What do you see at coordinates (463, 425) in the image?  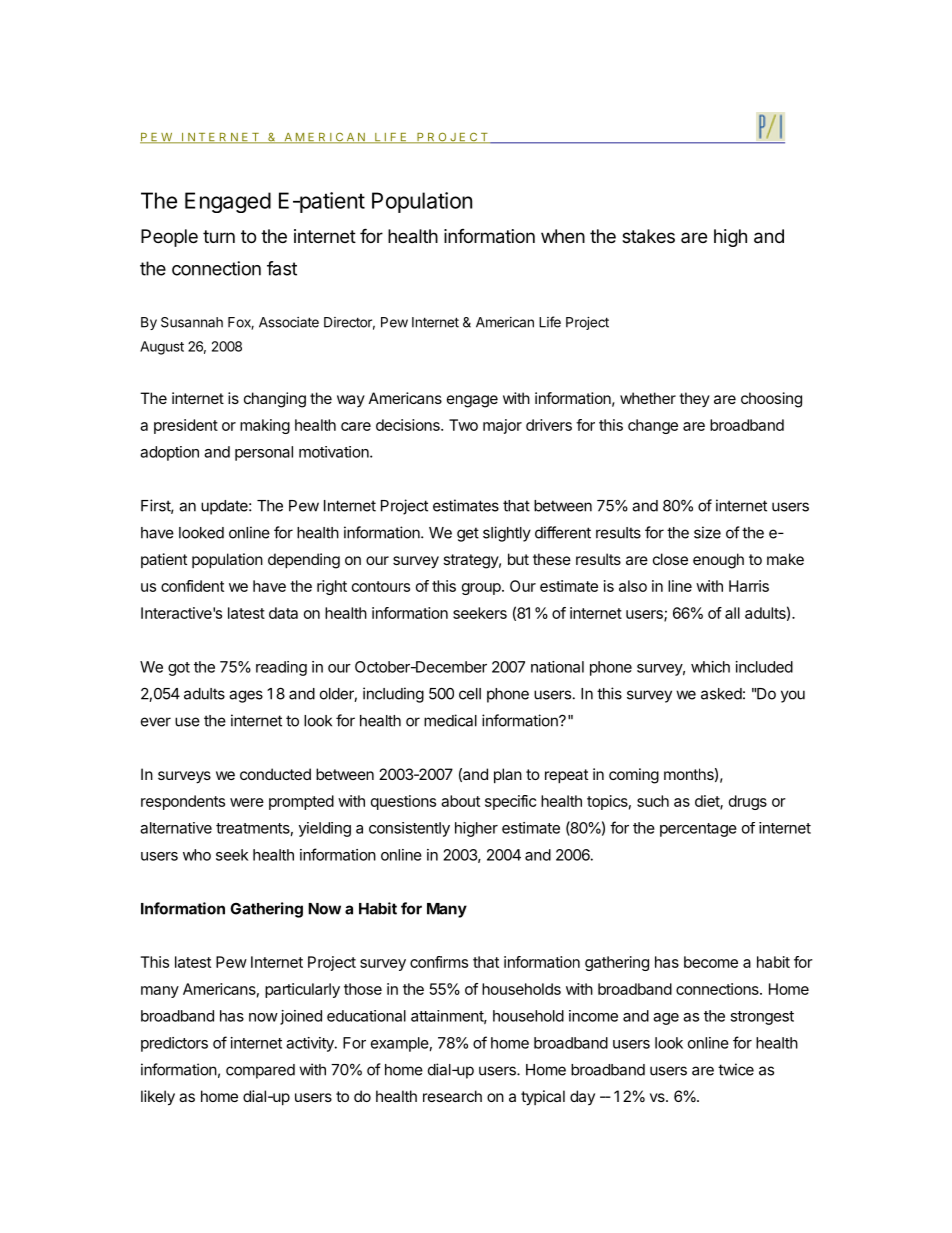 I see `Two` at bounding box center [463, 425].
